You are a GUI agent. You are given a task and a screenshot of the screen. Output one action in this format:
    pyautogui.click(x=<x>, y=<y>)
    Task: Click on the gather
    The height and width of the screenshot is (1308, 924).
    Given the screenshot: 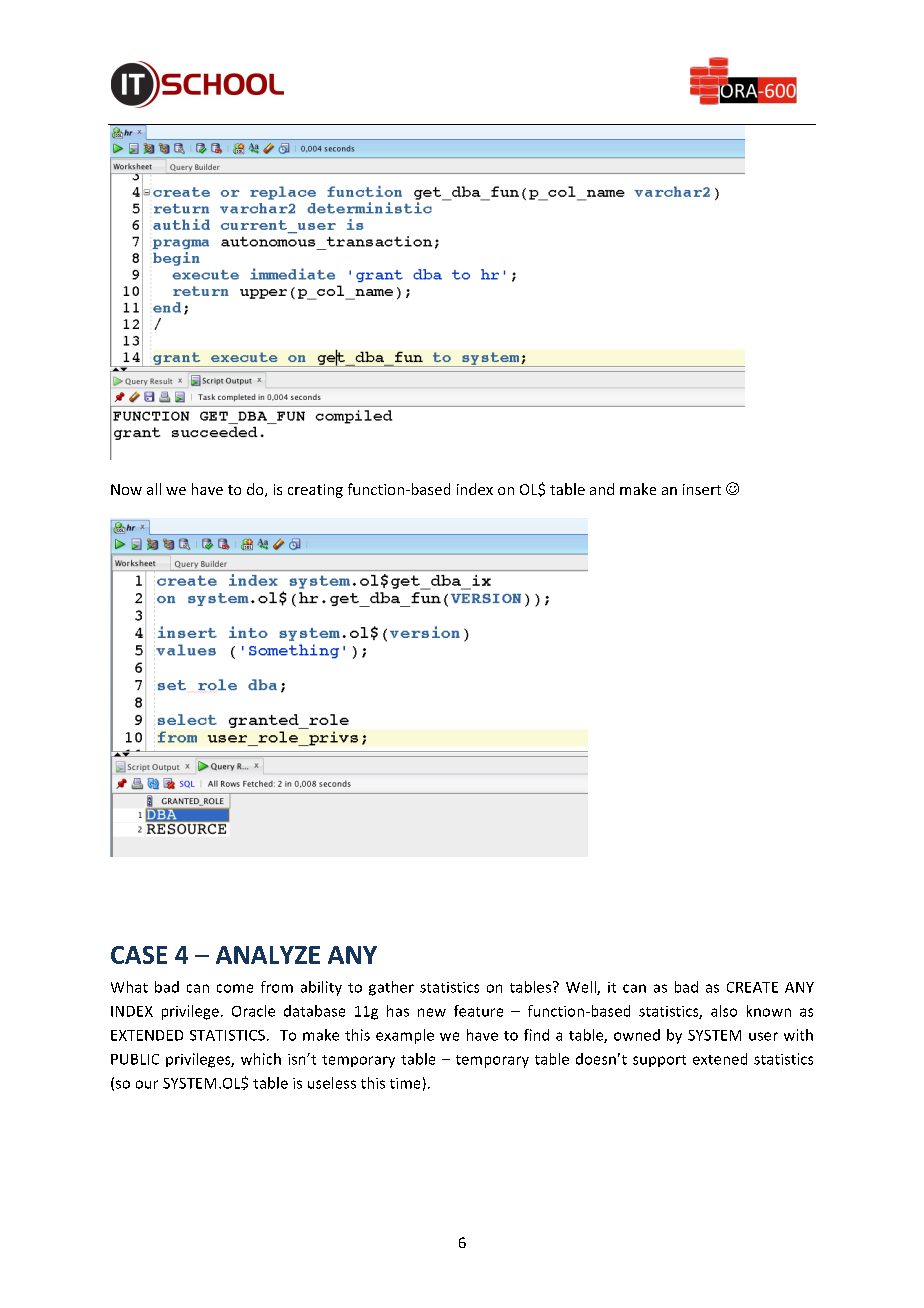 What is the action you would take?
    pyautogui.click(x=391, y=988)
